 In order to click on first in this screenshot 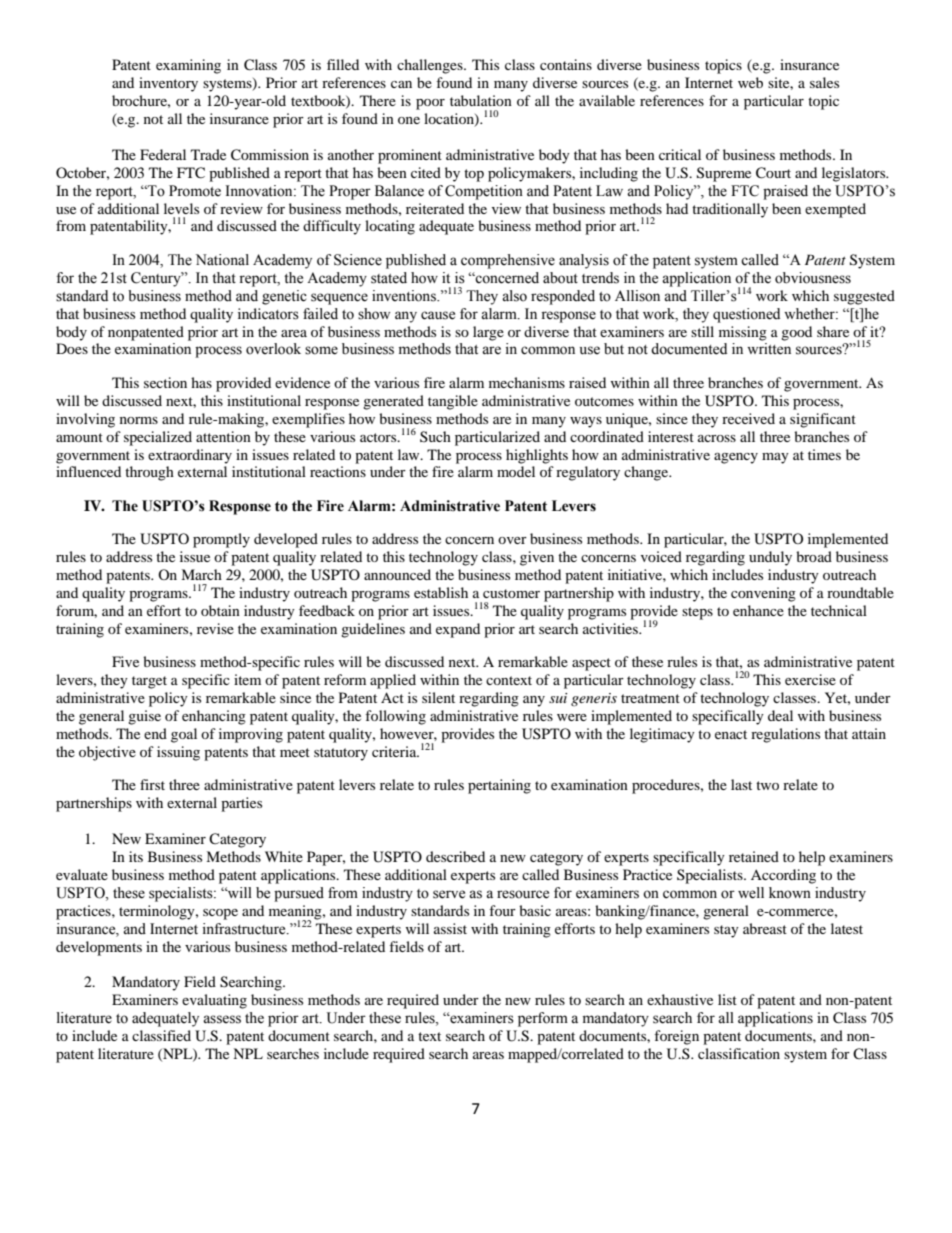, I will do `click(152, 784)`.
